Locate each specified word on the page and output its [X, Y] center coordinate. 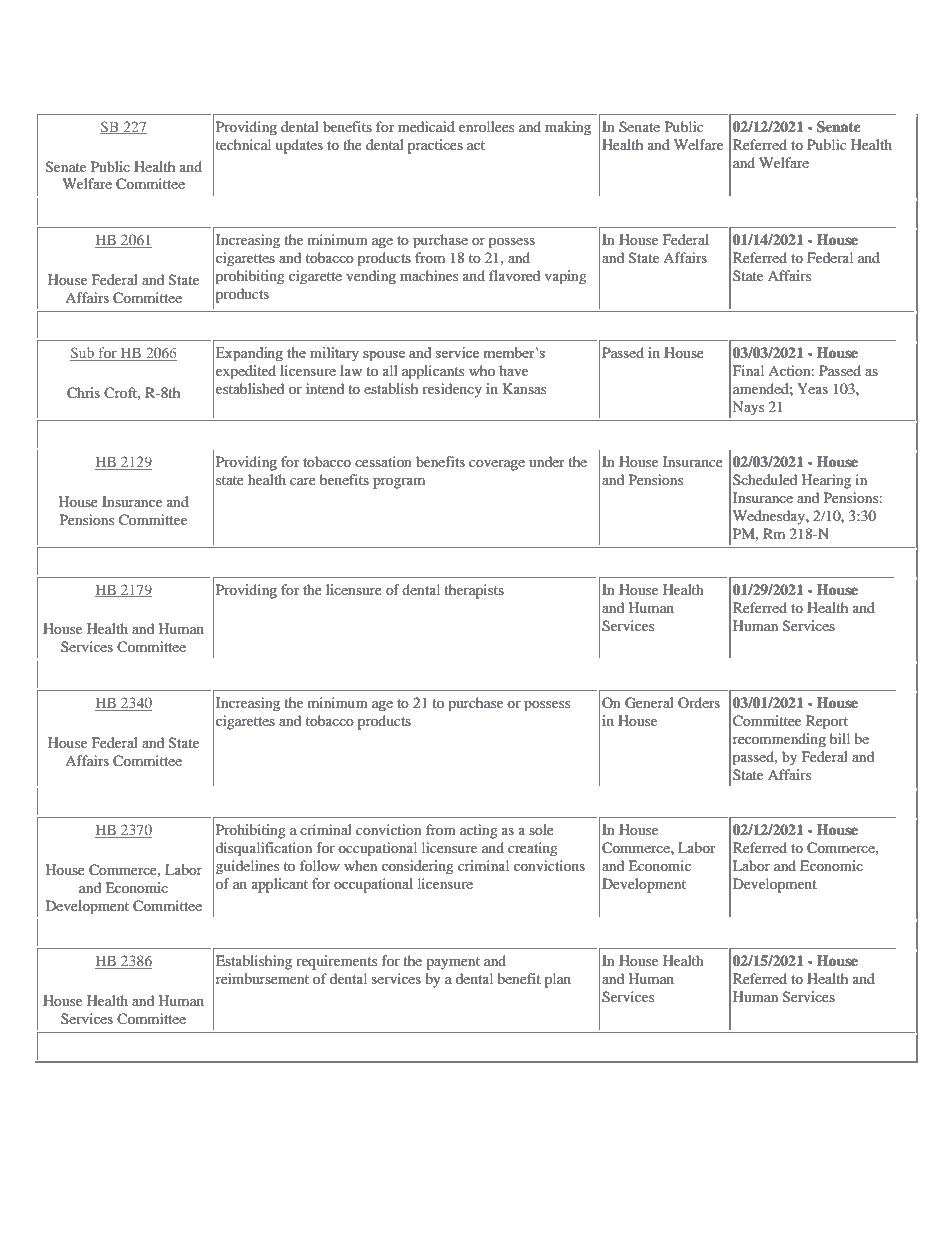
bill [840, 738]
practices [435, 146]
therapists [474, 591]
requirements [336, 962]
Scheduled [765, 479]
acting [479, 831]
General [649, 703]
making [568, 128]
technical [243, 144]
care [303, 481]
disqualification [264, 849]
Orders [699, 702]
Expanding [249, 354]
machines [429, 275]
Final [748, 370]
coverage [497, 465]
